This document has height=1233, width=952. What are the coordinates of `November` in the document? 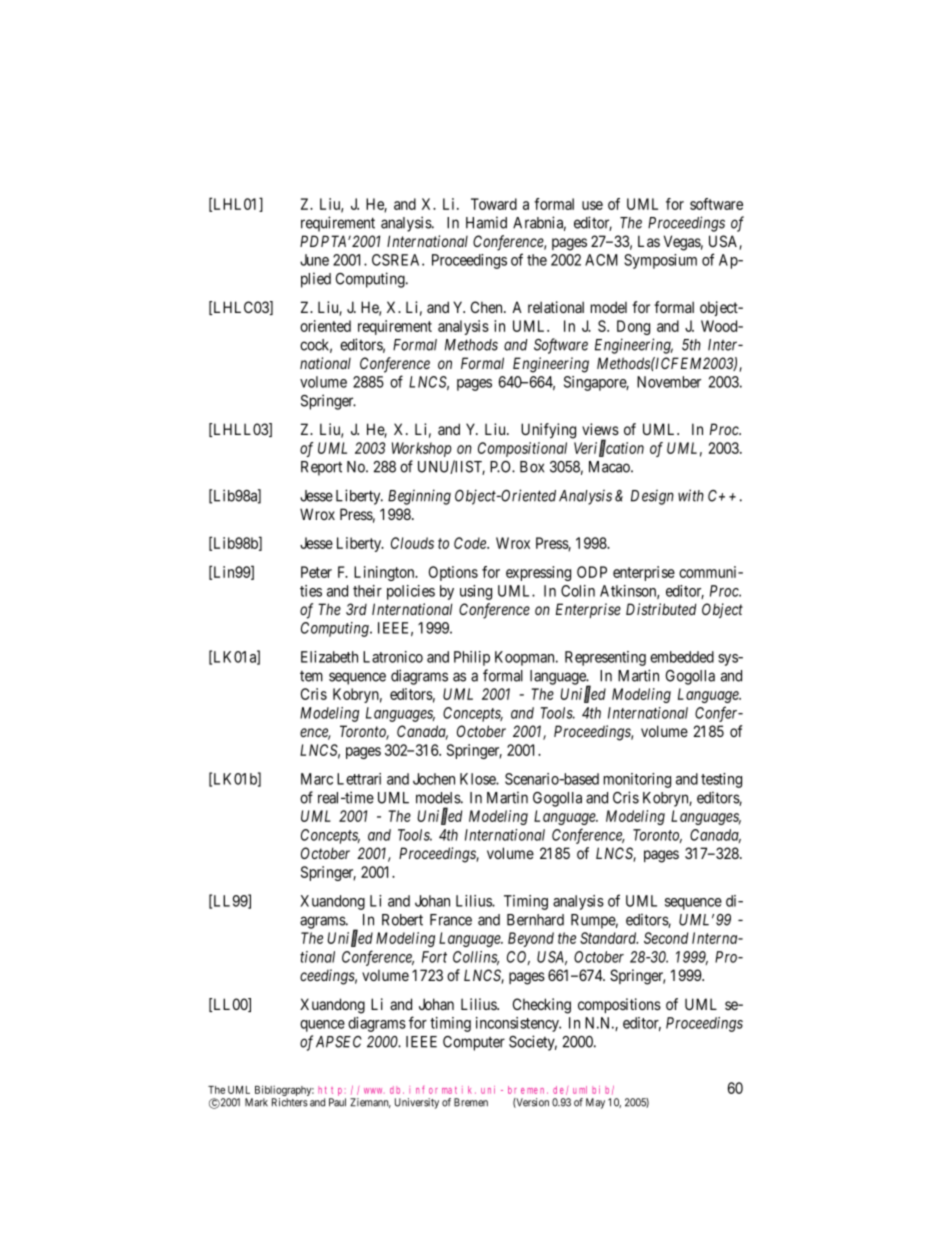 It's located at (669, 382).
